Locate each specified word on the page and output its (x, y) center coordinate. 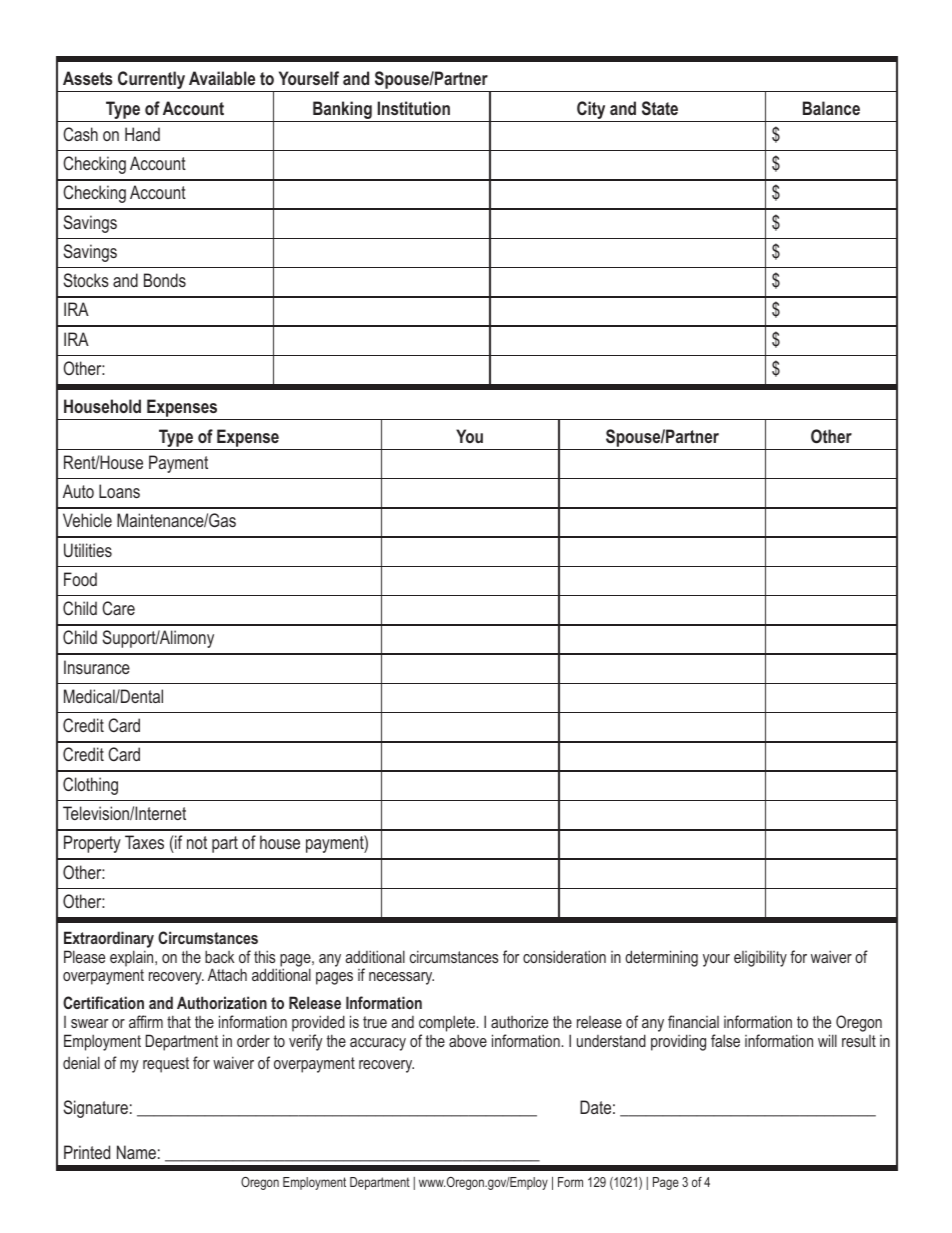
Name (136, 1152)
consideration (564, 956)
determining (661, 958)
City (591, 111)
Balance (831, 108)
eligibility (760, 959)
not (197, 842)
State (660, 108)
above (468, 1040)
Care (118, 608)
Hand (142, 134)
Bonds (165, 280)
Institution (414, 108)
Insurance (97, 667)
